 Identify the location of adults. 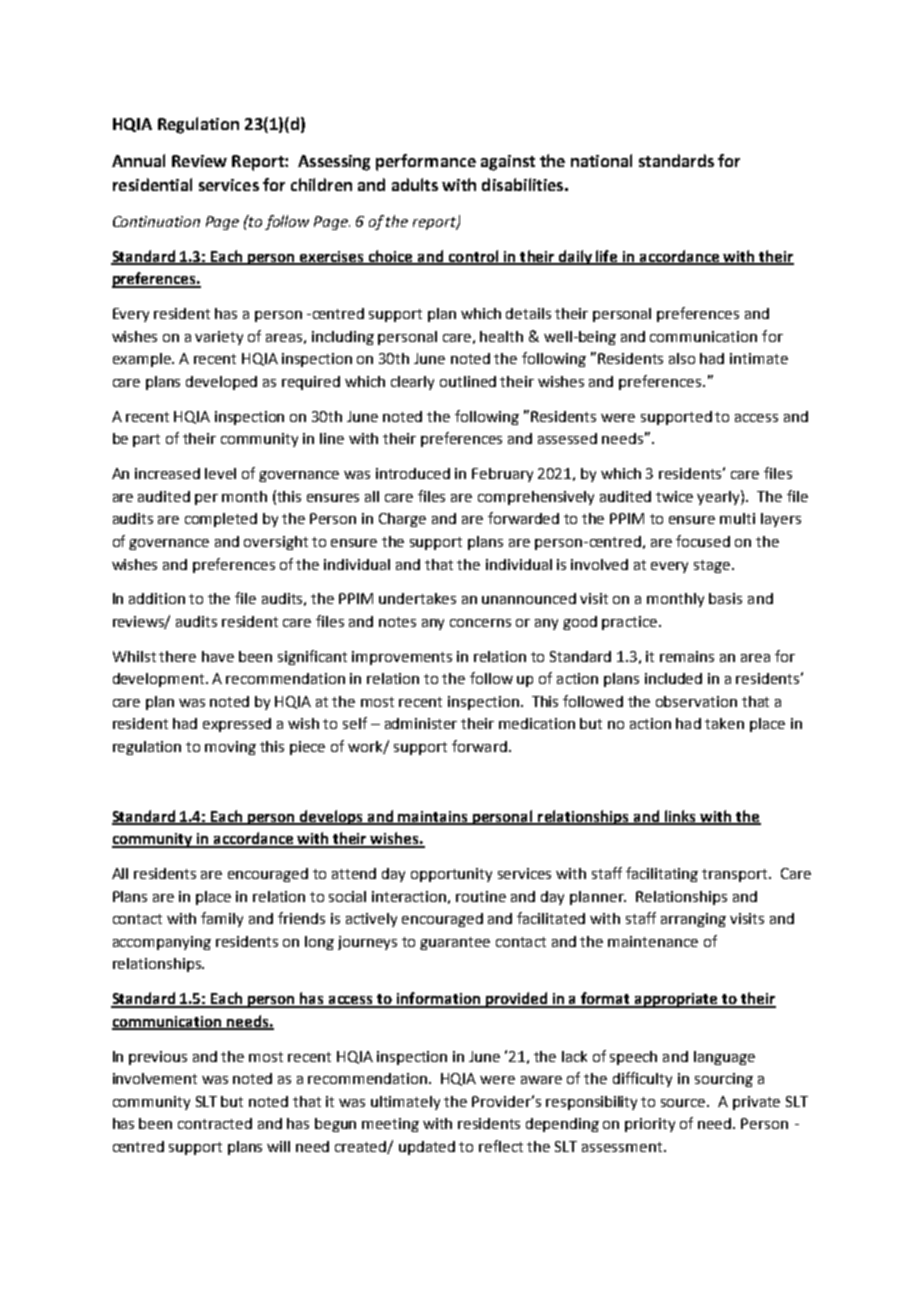
(415, 184).
